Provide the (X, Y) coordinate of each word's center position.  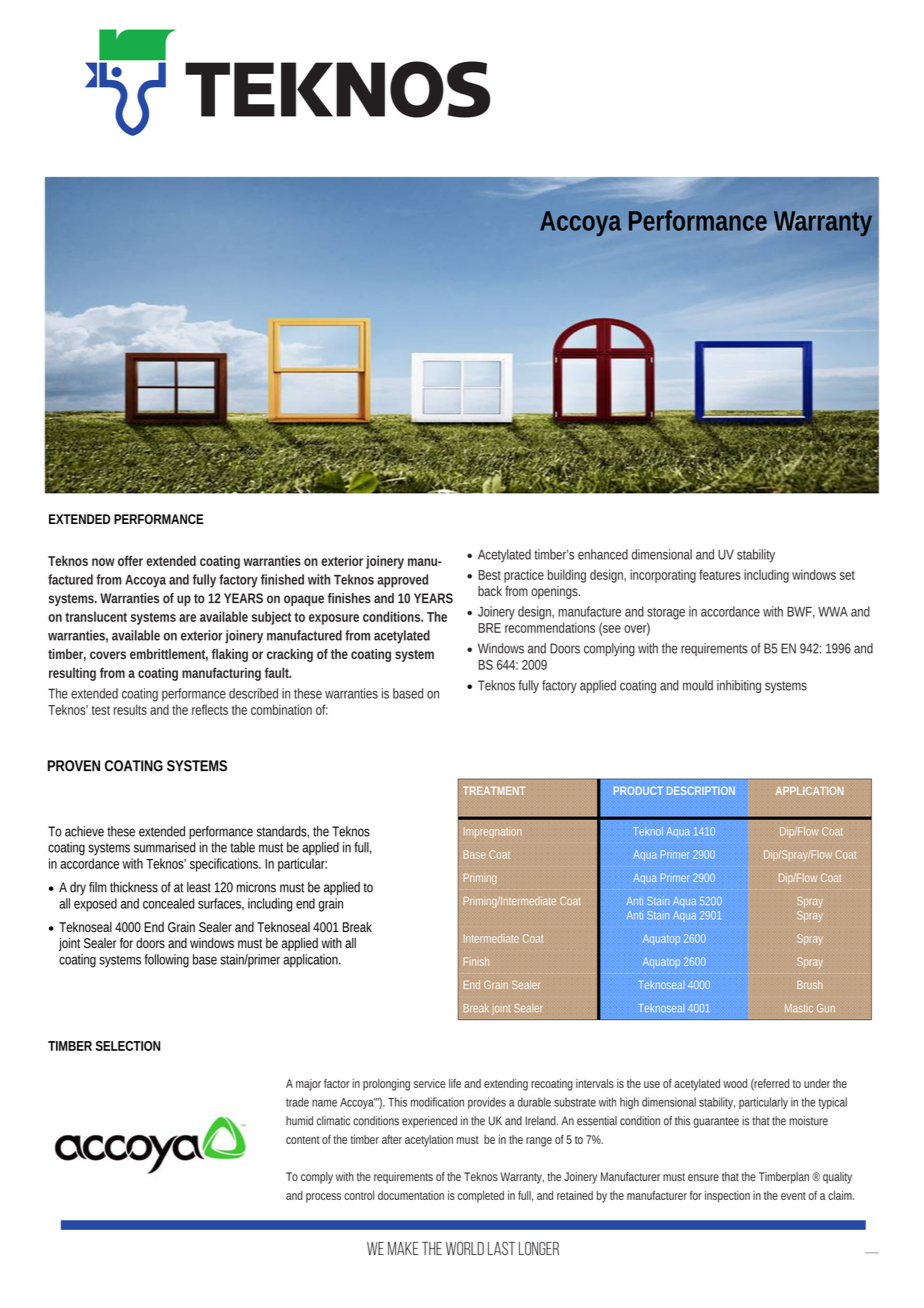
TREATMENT (494, 790)
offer (130, 560)
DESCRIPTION (701, 790)
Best (489, 575)
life (455, 1083)
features (720, 574)
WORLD (465, 1248)
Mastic (799, 1008)
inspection (727, 1197)
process (323, 1198)
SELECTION (128, 1046)
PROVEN (73, 766)
